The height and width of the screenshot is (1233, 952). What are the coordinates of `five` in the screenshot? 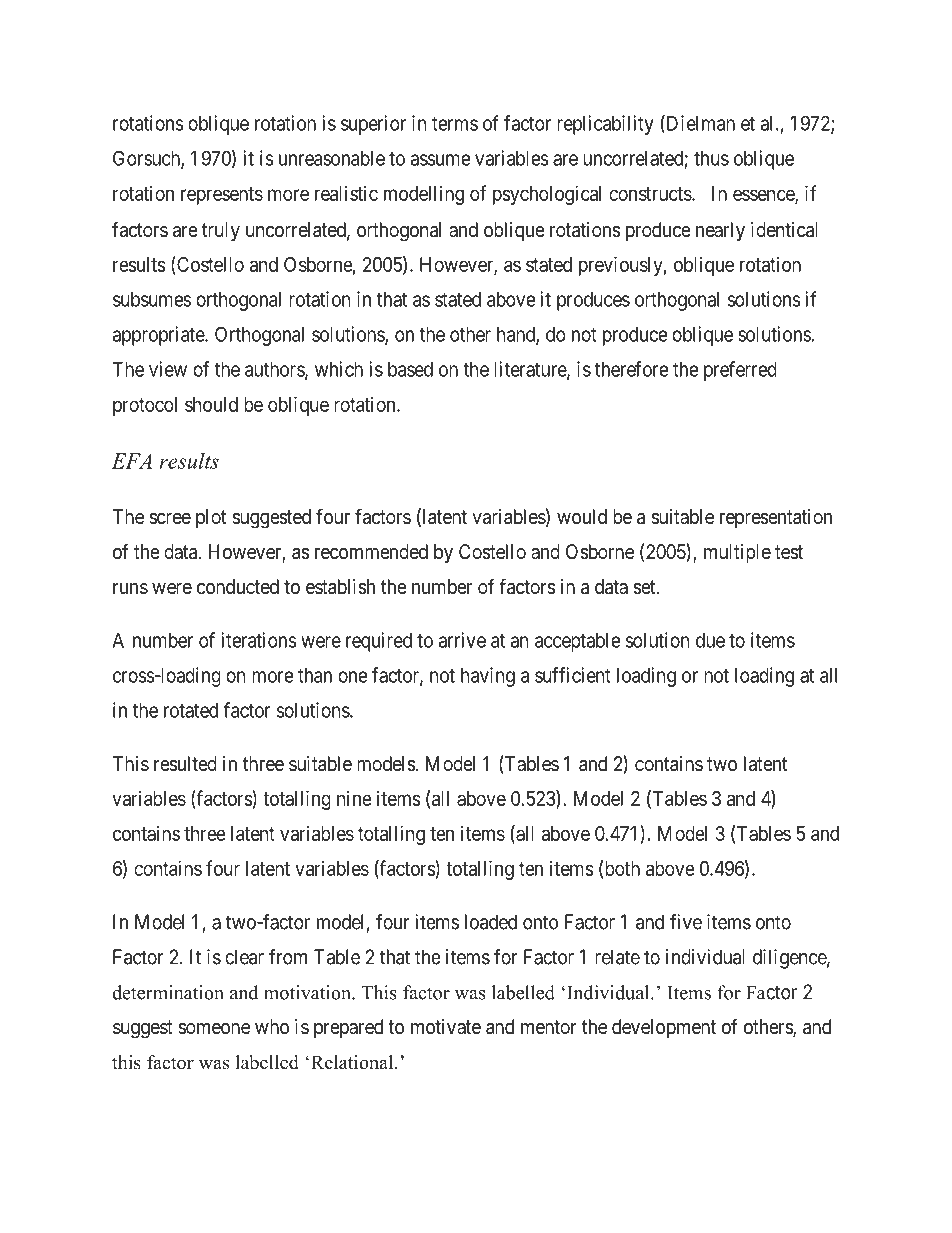 It's located at (686, 922).
